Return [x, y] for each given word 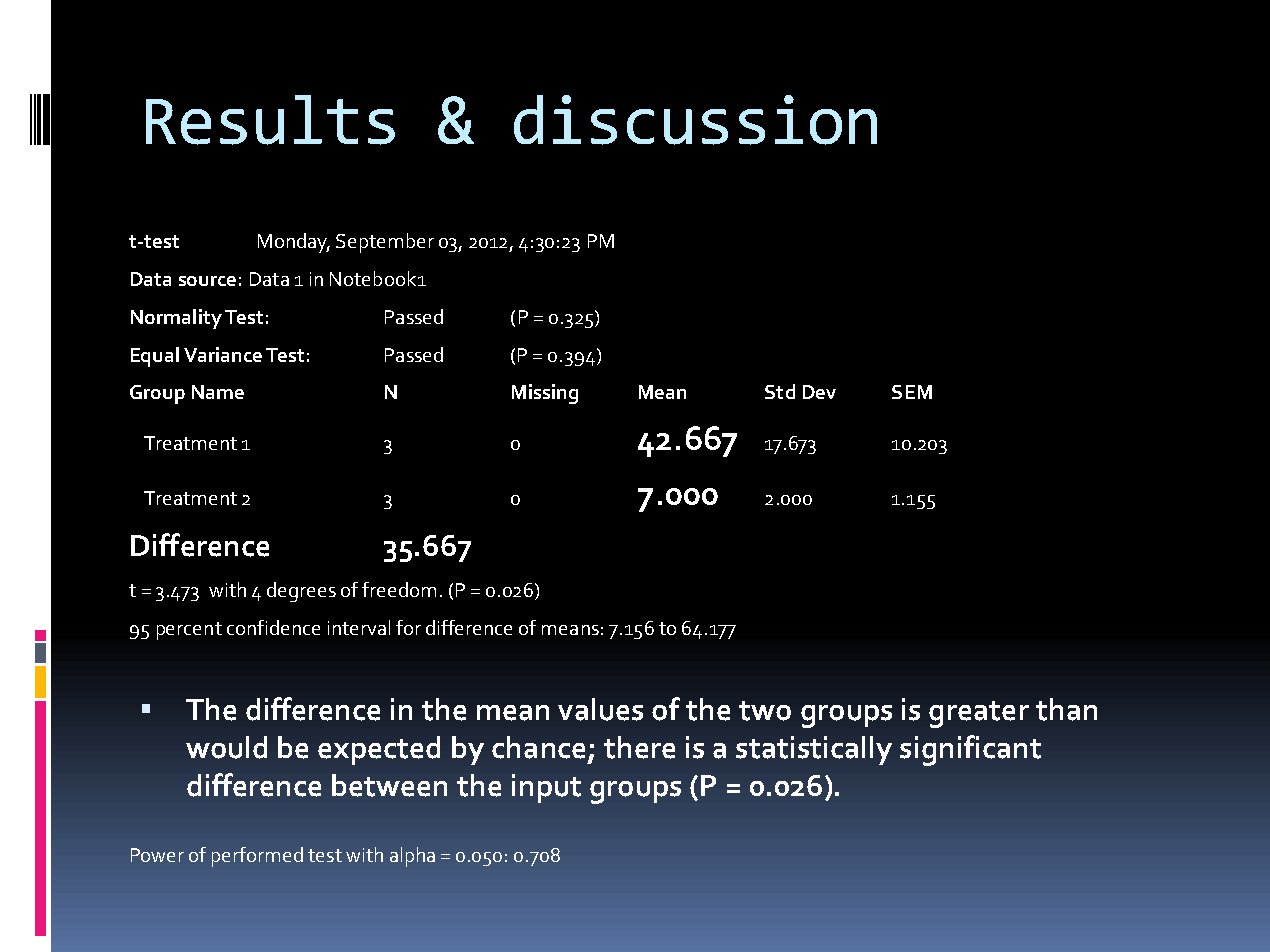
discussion [695, 120]
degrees [301, 592]
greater [979, 714]
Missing [545, 394]
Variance [223, 354]
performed [257, 857]
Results [270, 120]
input [546, 788]
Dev [819, 392]
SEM [912, 392]
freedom [399, 589]
